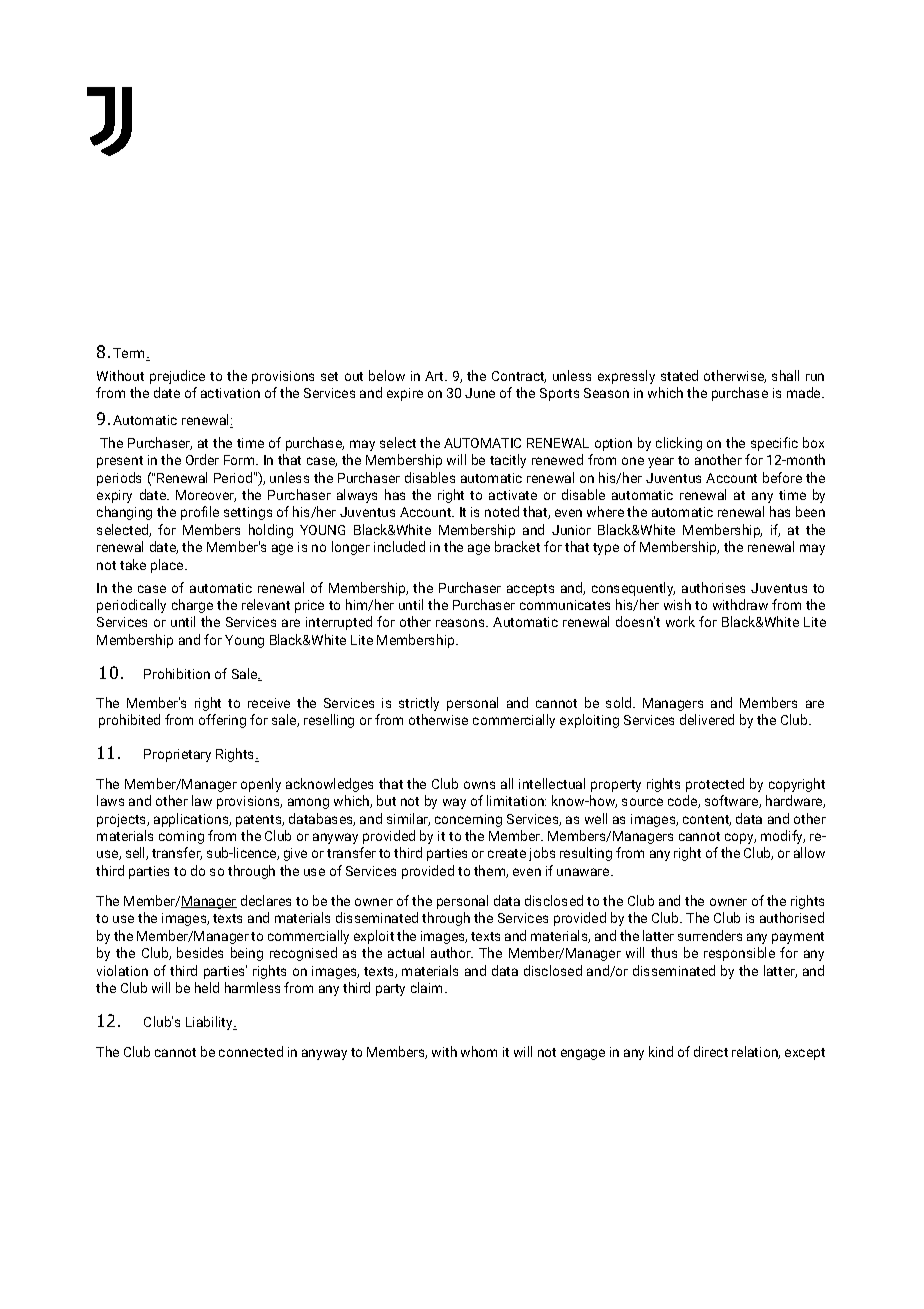 The image size is (924, 1309). Describe the element at coordinates (679, 375) in the image. I see `stated` at that location.
